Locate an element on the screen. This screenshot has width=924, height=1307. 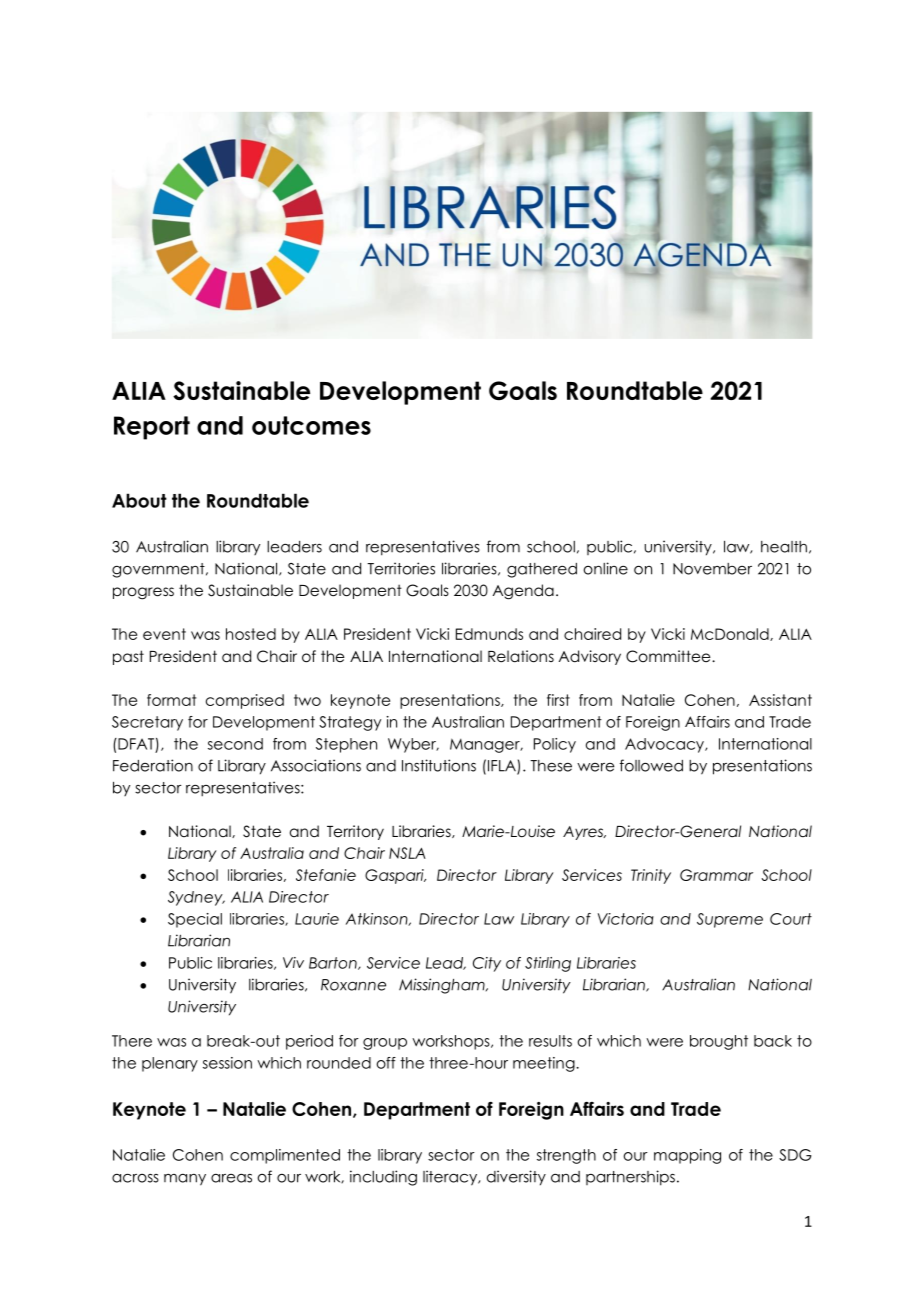
Institutions is located at coordinates (439, 765).
